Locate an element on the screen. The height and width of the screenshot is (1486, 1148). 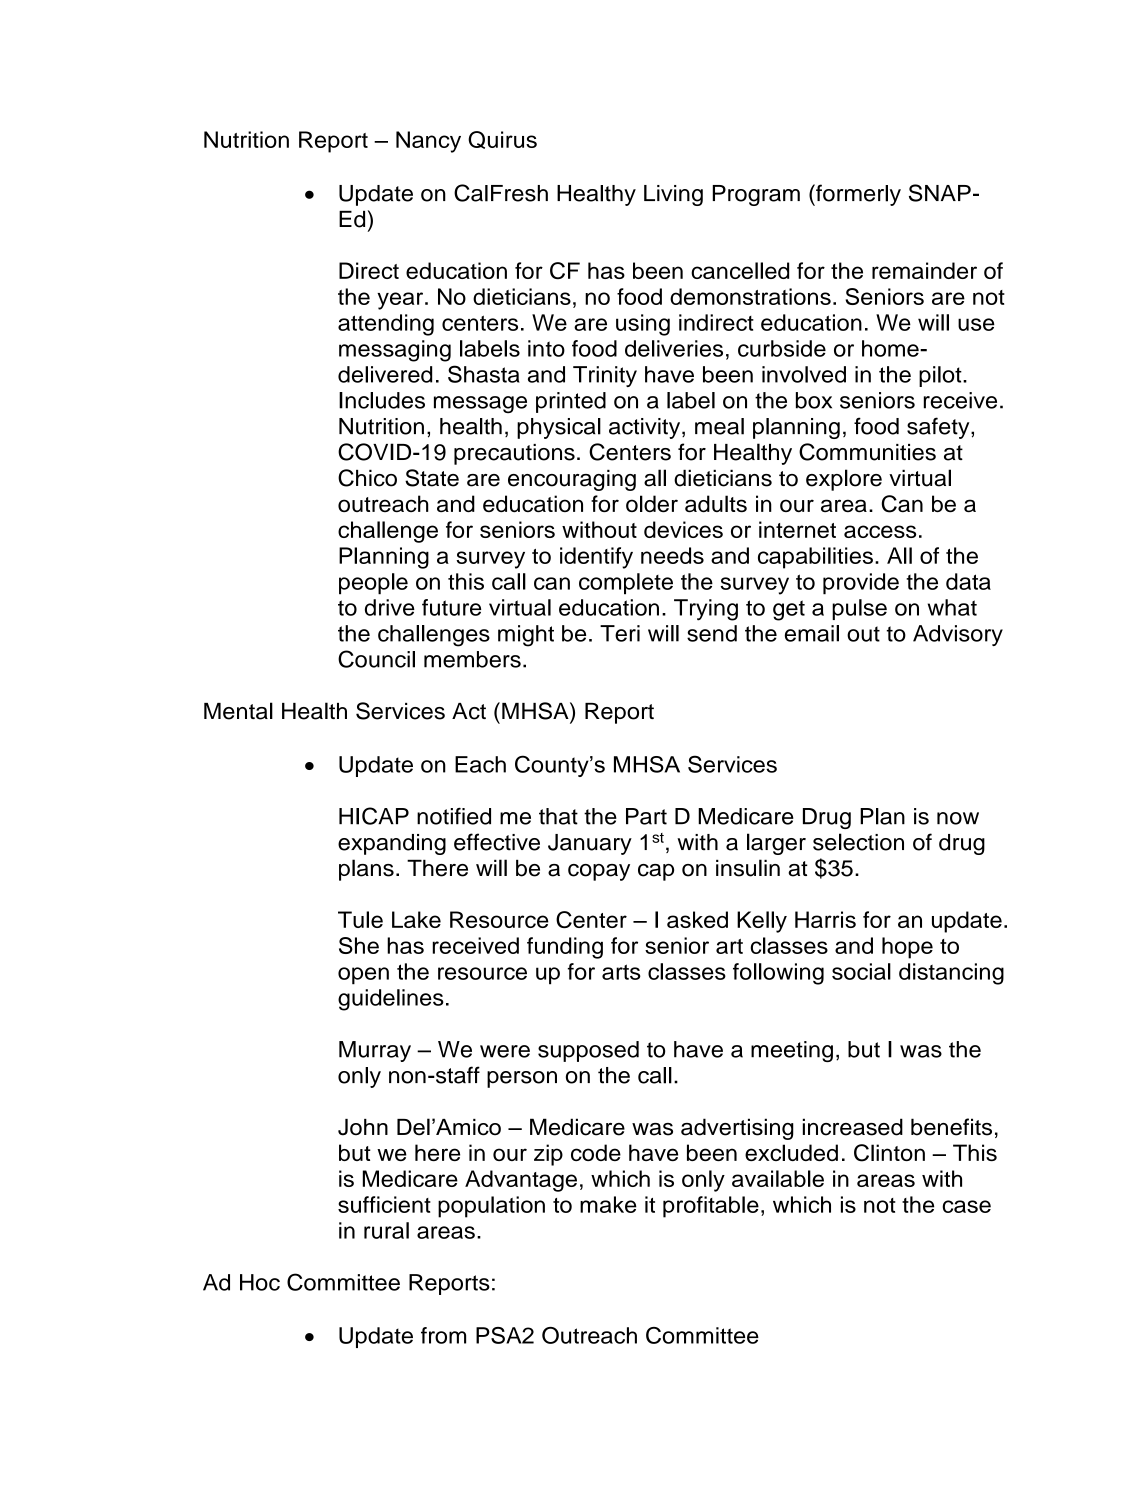
Nancy is located at coordinates (428, 142).
